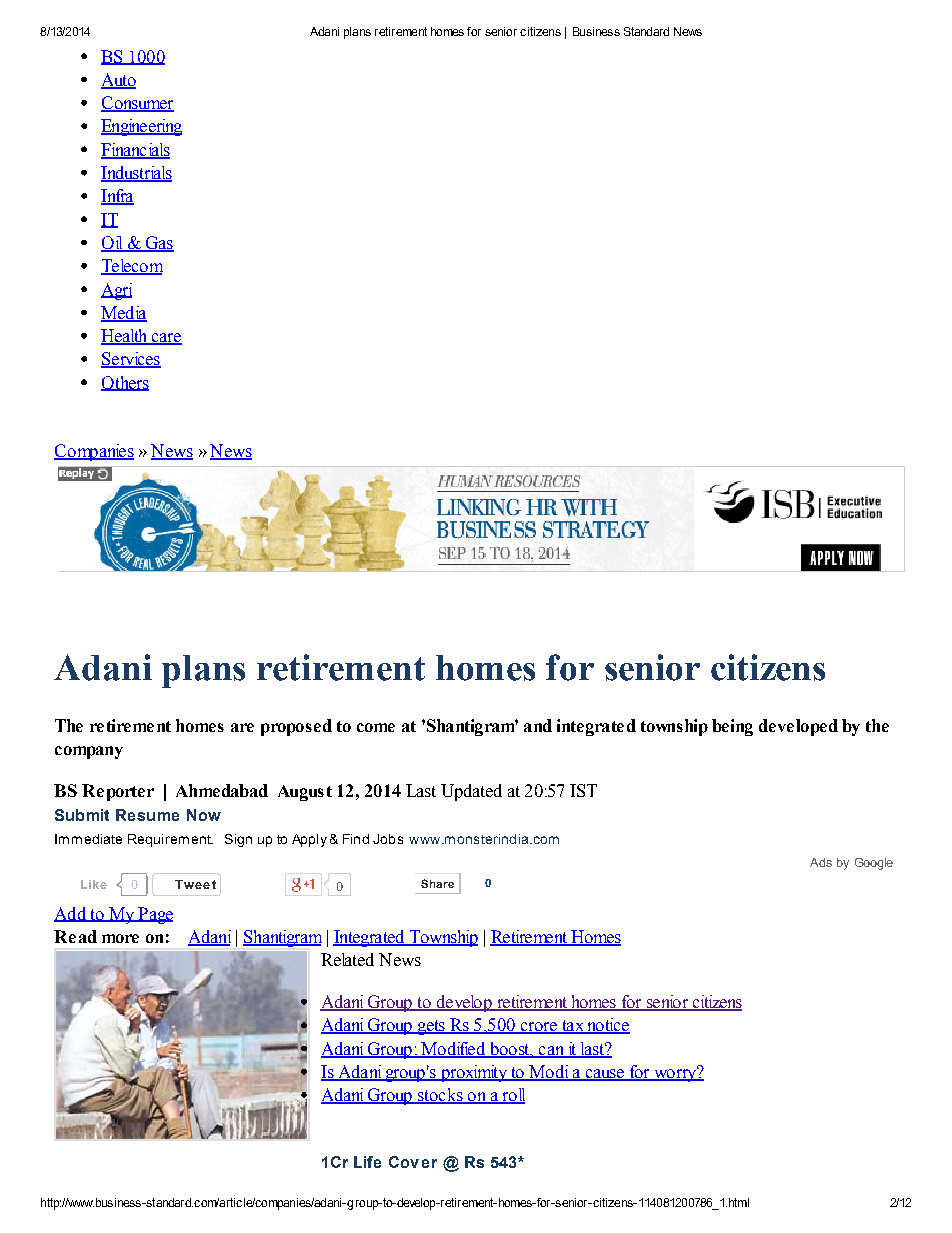  What do you see at coordinates (158, 244) in the image?
I see `Gas` at bounding box center [158, 244].
